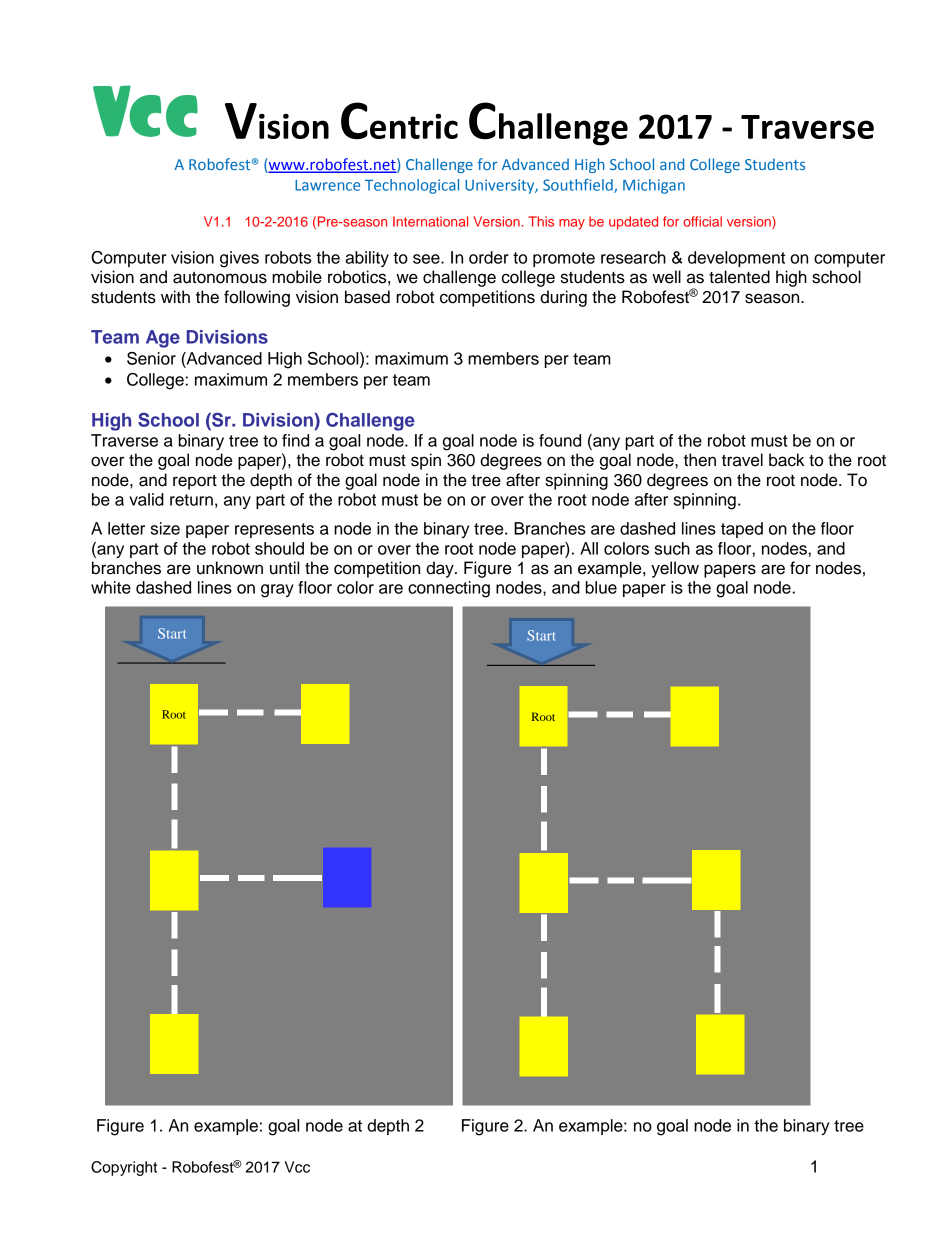  I want to click on size, so click(165, 528).
